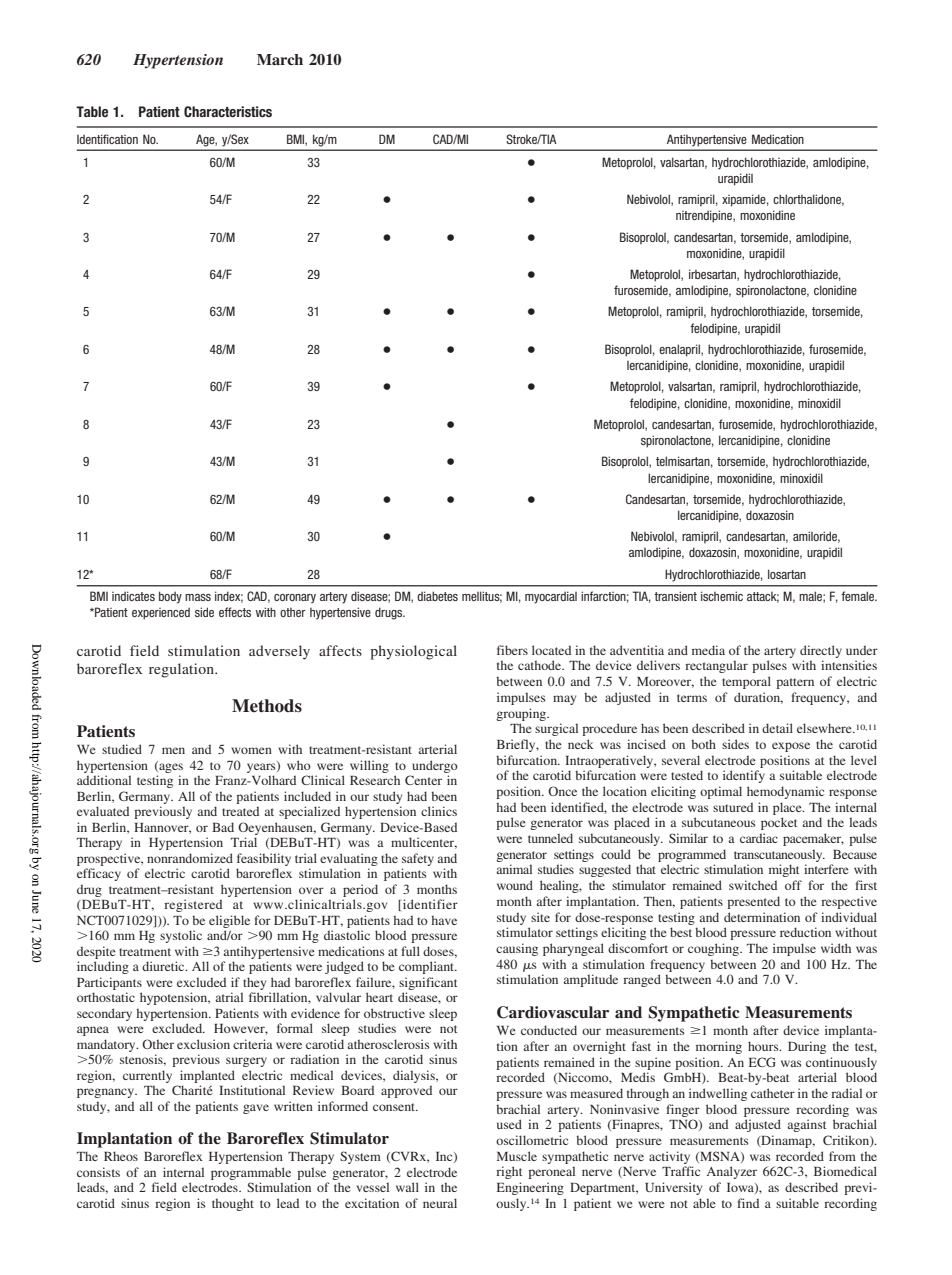 The image size is (952, 1275). What do you see at coordinates (731, 1172) in the screenshot?
I see `Analyzer` at bounding box center [731, 1172].
